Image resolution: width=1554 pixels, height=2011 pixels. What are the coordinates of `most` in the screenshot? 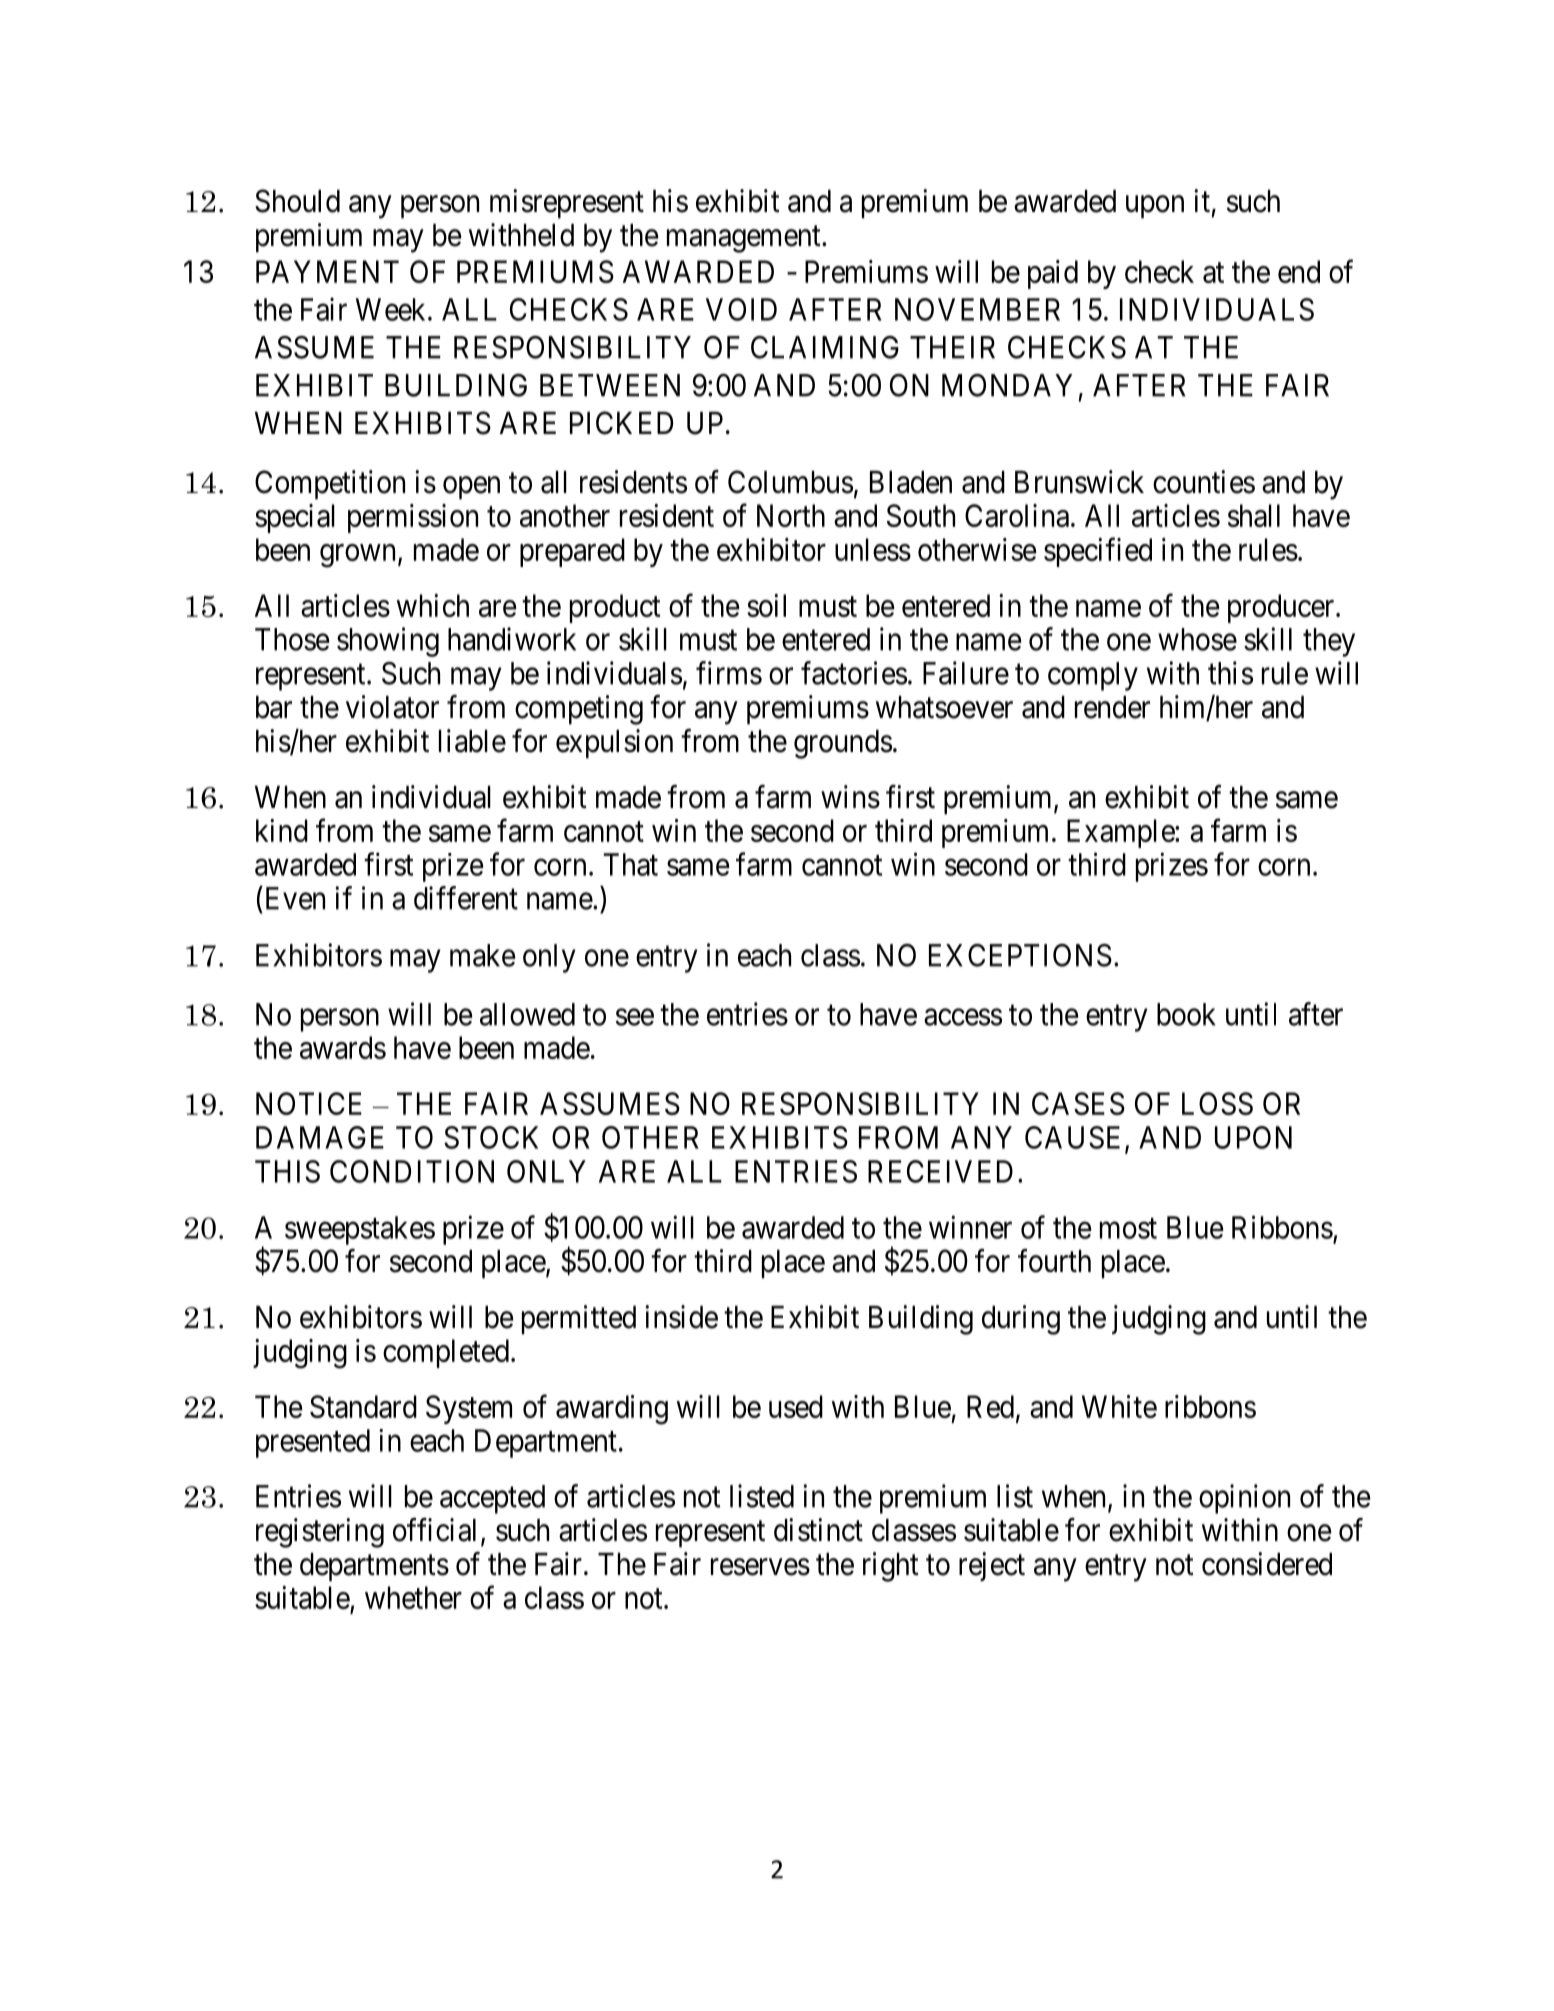 It's located at (1128, 1228).
